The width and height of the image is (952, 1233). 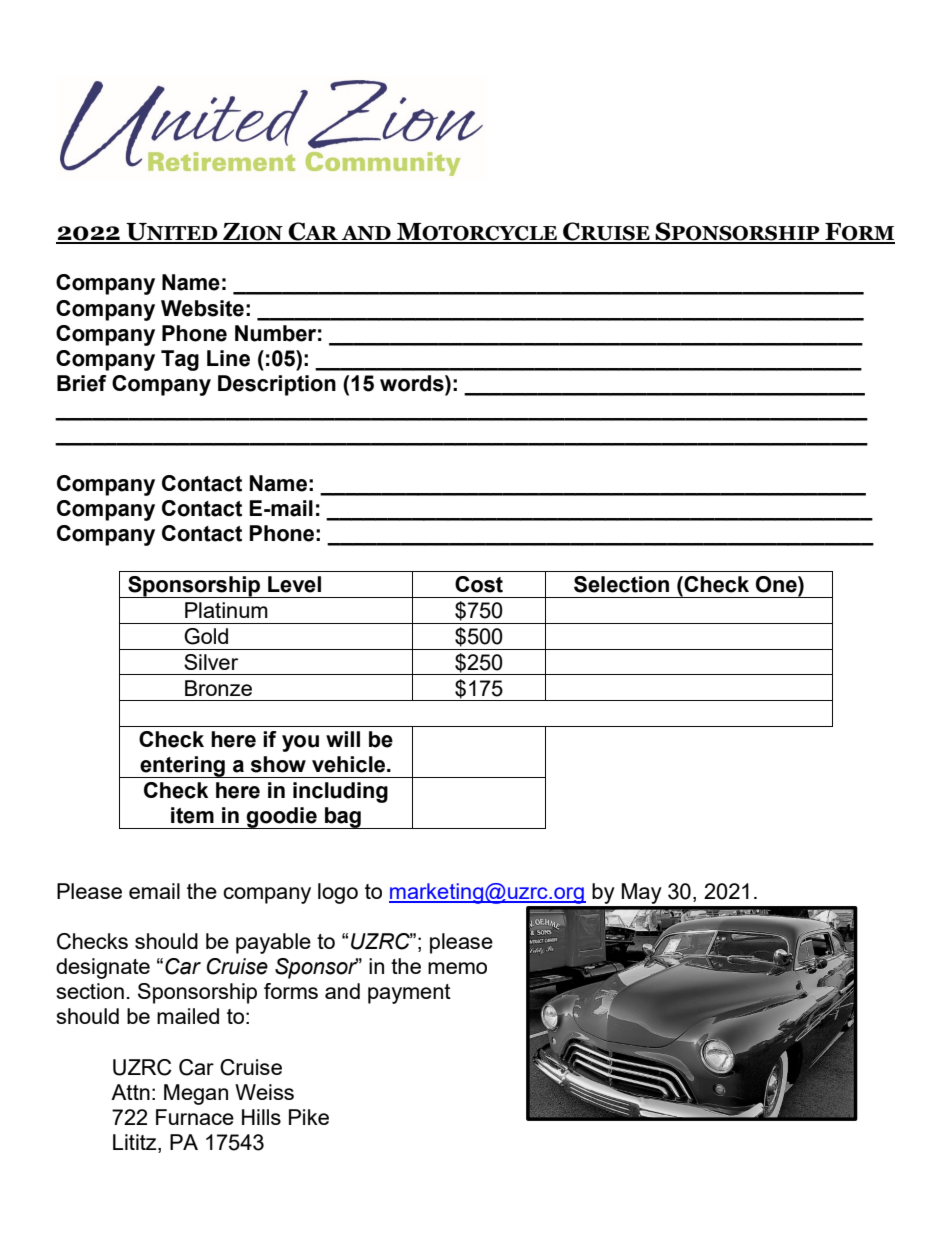 What do you see at coordinates (343, 739) in the image?
I see `will` at bounding box center [343, 739].
